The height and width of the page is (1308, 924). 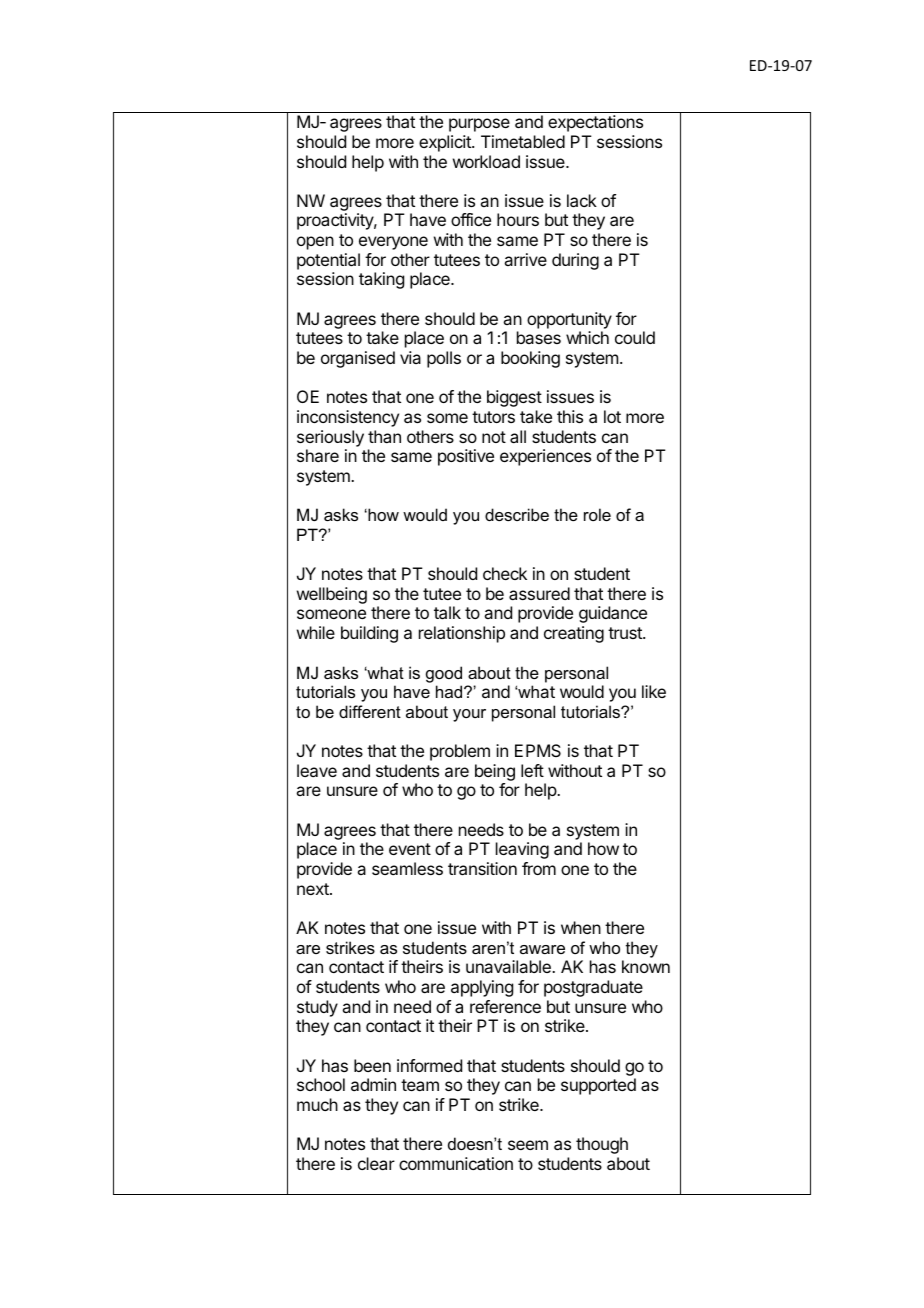 I want to click on lack, so click(x=582, y=200).
